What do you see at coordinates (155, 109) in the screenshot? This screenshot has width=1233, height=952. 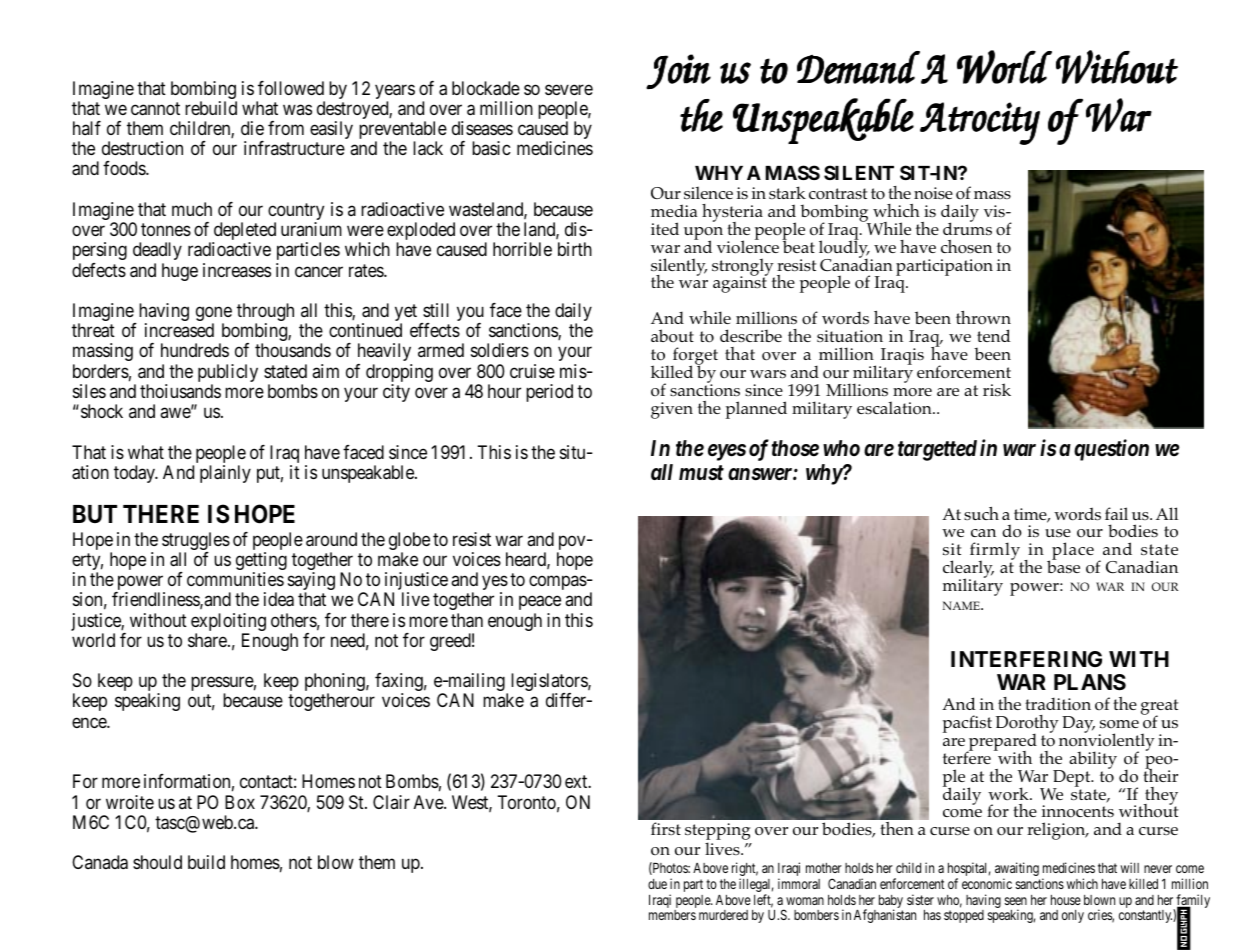 I see `cannot` at bounding box center [155, 109].
